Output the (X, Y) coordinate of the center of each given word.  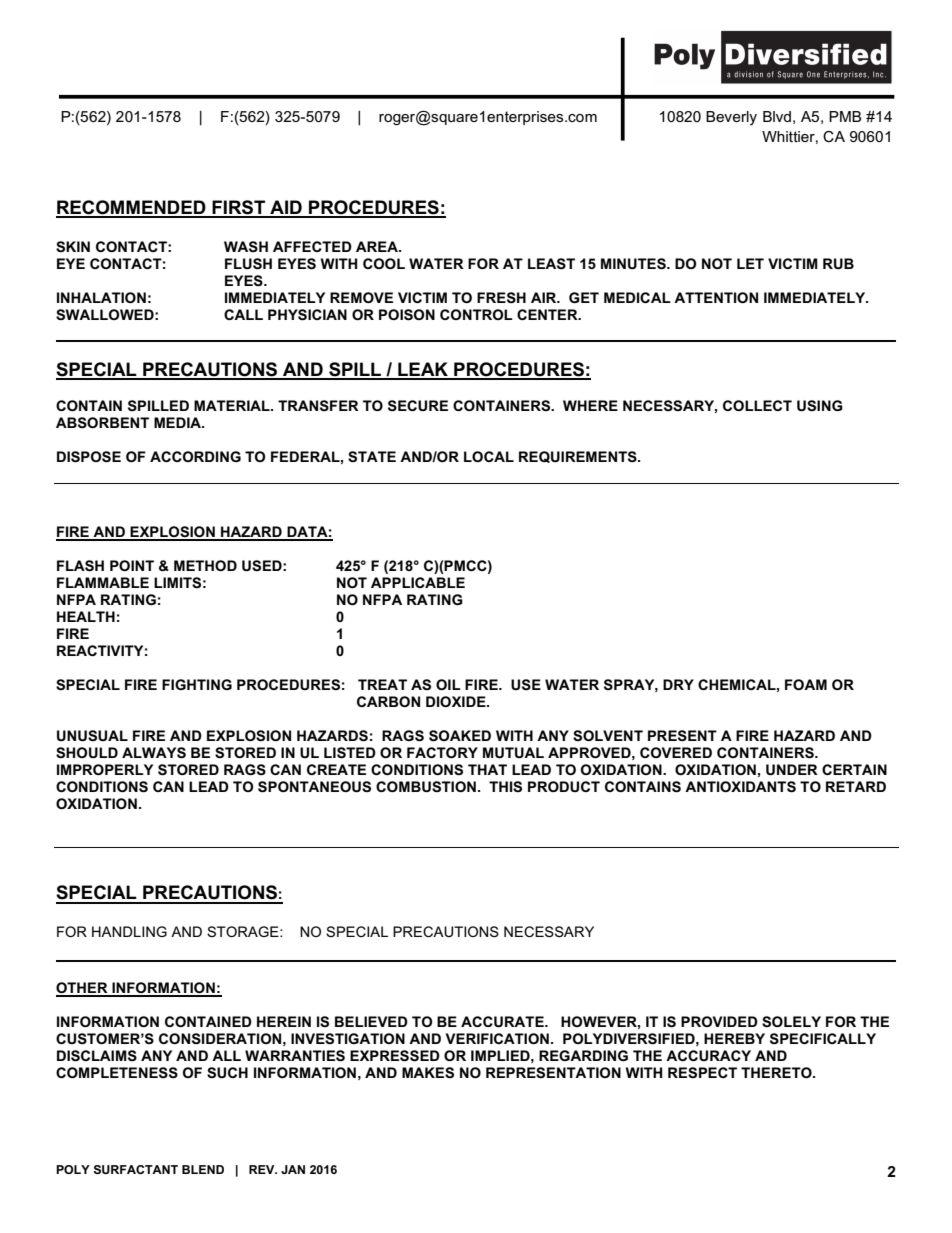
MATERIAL (233, 405)
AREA (378, 246)
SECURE (418, 405)
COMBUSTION (426, 786)
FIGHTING (197, 684)
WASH (246, 246)
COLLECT (757, 405)
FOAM (806, 684)
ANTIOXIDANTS (740, 787)
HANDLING (129, 931)
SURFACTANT (135, 1169)
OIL (448, 684)
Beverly (731, 118)
